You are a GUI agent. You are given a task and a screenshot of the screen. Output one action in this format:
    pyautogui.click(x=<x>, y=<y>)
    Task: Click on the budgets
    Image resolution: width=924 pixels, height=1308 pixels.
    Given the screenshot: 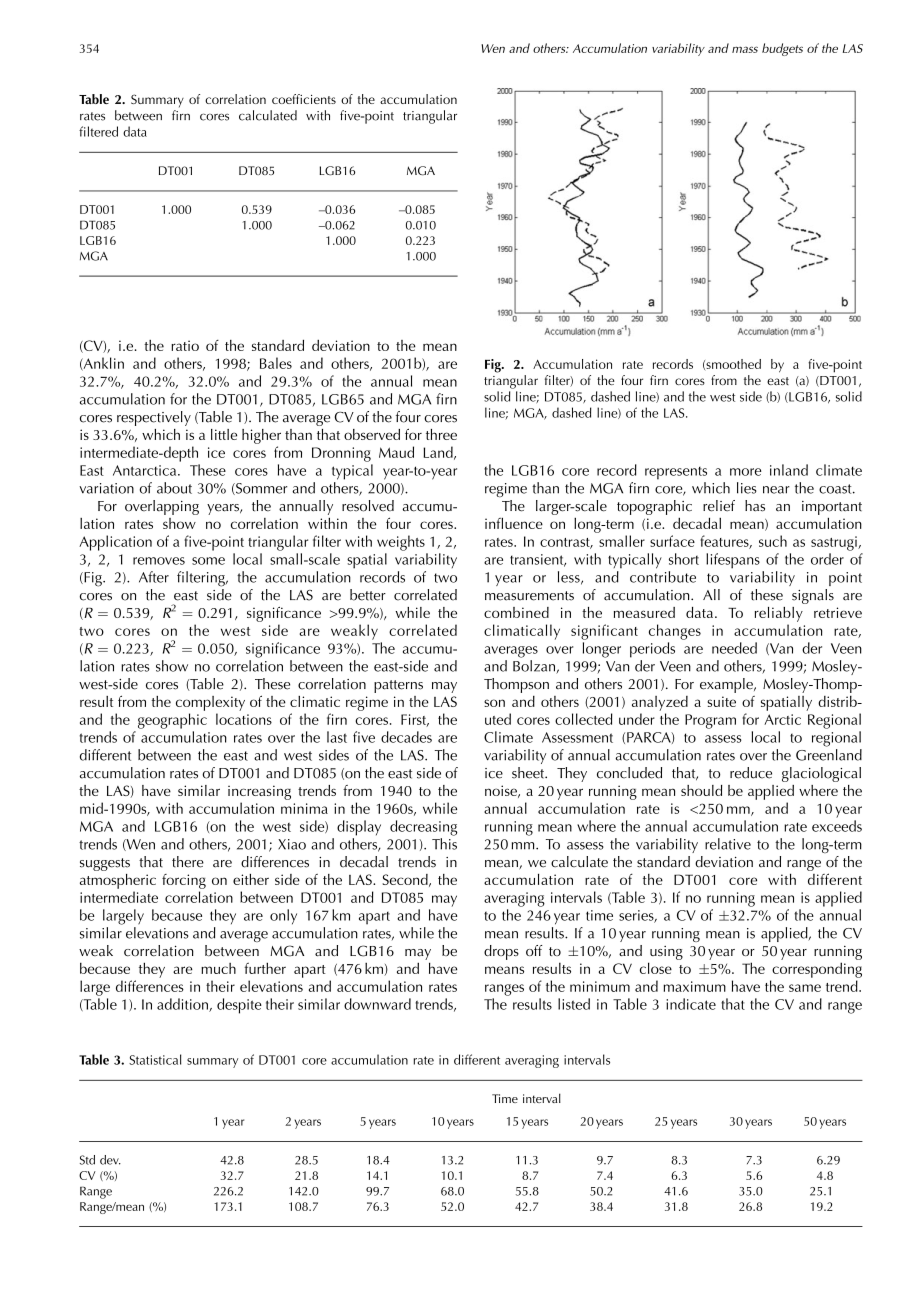 What is the action you would take?
    pyautogui.click(x=782, y=49)
